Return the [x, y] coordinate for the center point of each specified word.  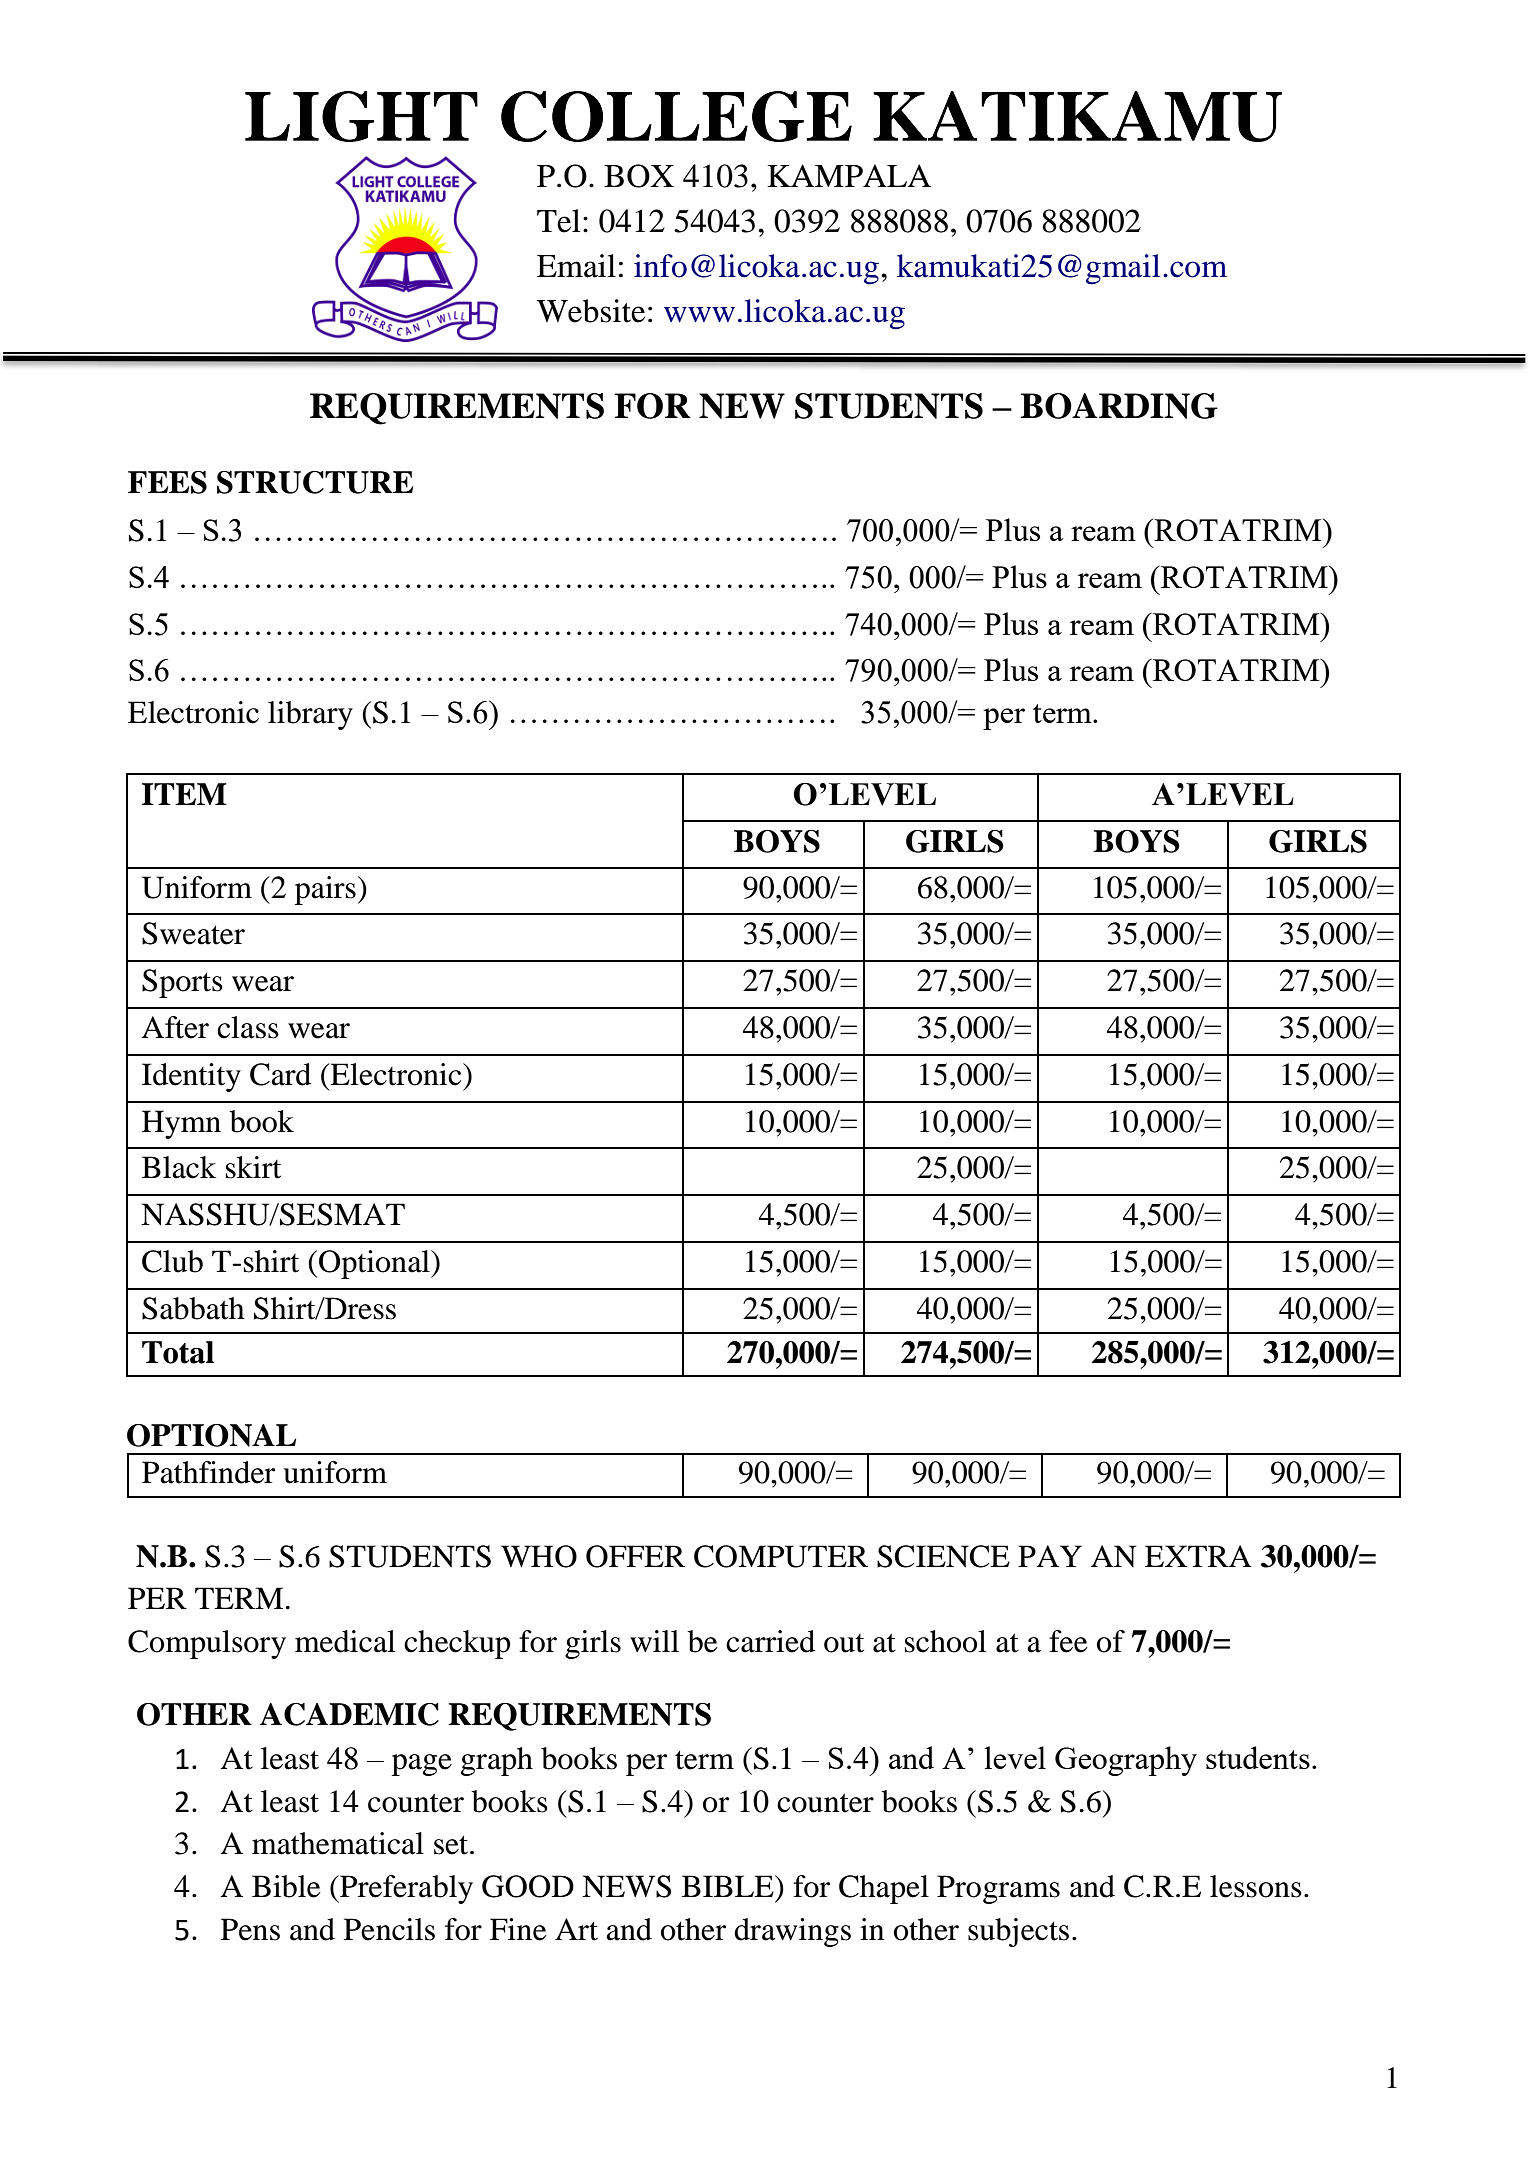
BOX [639, 176]
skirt [253, 1167]
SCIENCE [943, 1556]
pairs [325, 890]
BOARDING [1119, 406]
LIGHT [361, 116]
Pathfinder [208, 1472]
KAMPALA [849, 175]
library [310, 715]
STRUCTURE [315, 482]
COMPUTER [781, 1556]
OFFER [635, 1556]
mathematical [338, 1843]
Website [591, 311]
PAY [1050, 1556]
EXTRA [1198, 1556]
